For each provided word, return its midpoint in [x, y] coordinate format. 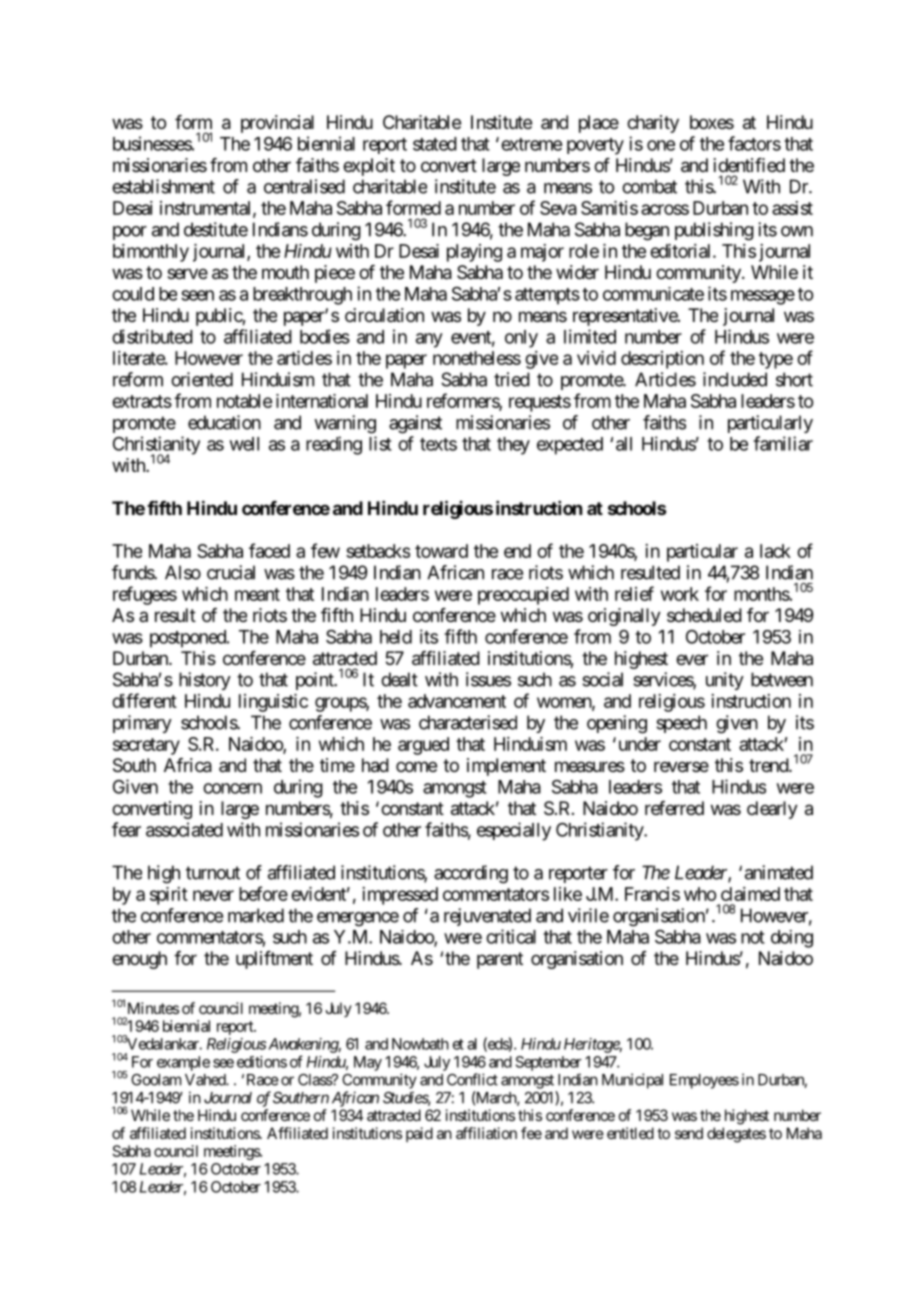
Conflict [472, 1079]
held [396, 637]
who [700, 894]
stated [435, 144]
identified [749, 165]
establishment [163, 186]
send [689, 1133]
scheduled [704, 615]
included [735, 379]
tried [512, 379]
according [471, 874]
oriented [202, 379]
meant [257, 594]
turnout [213, 873]
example [183, 1063]
